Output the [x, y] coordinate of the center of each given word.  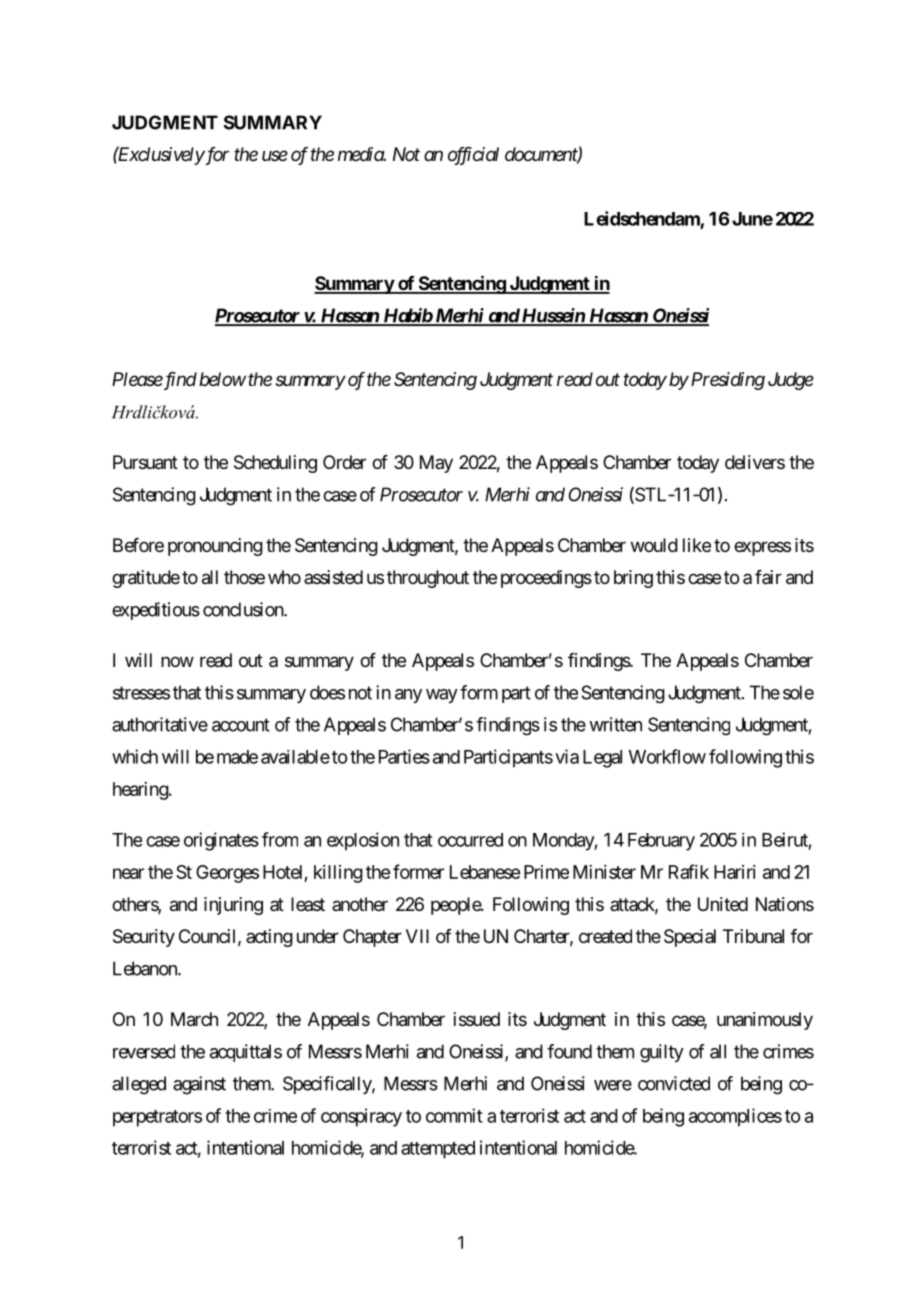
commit [454, 1115]
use [275, 155]
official [473, 156]
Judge [791, 381]
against [199, 1085]
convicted [674, 1083]
